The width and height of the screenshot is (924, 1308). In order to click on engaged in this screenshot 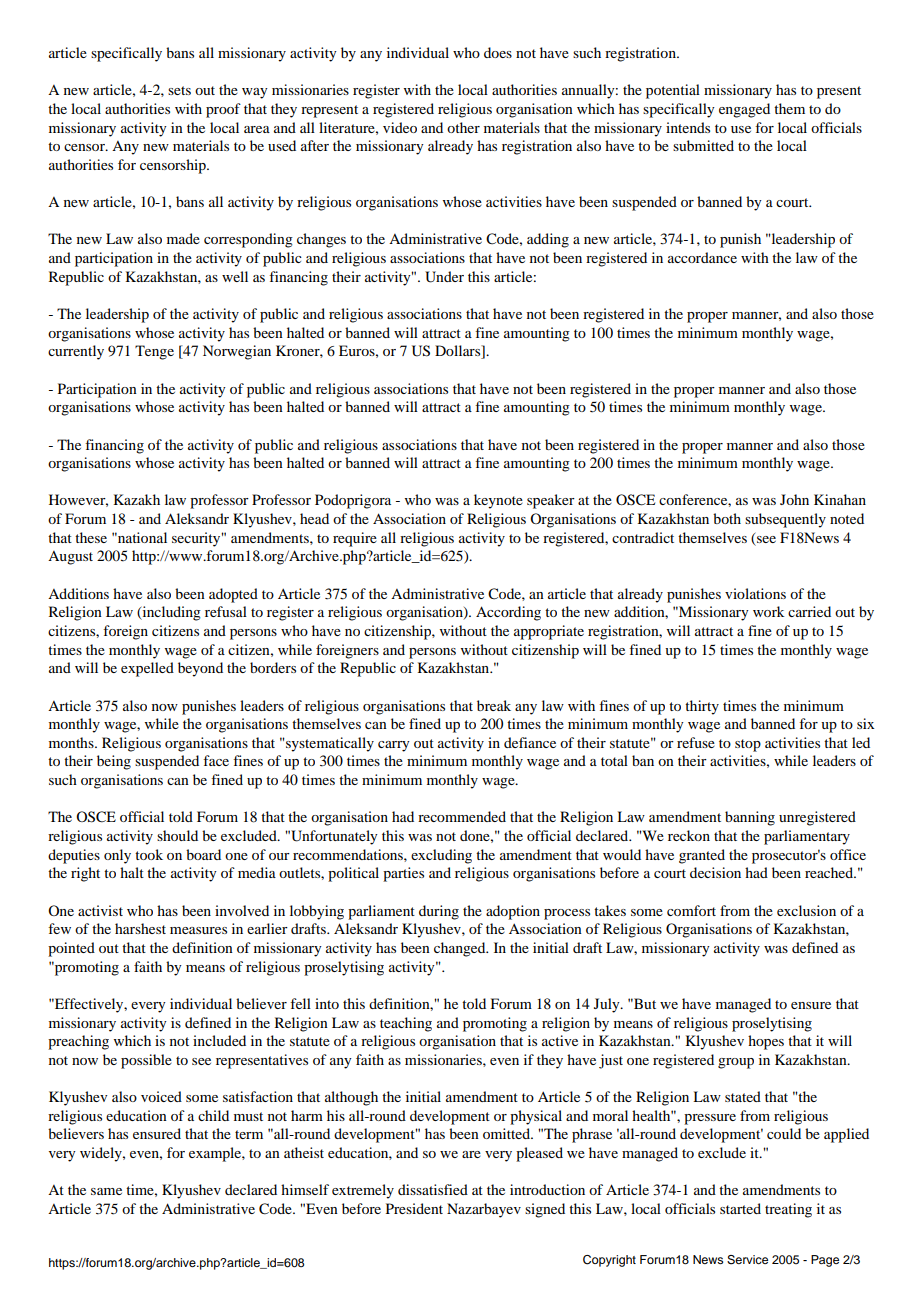, I will do `click(744, 110)`.
